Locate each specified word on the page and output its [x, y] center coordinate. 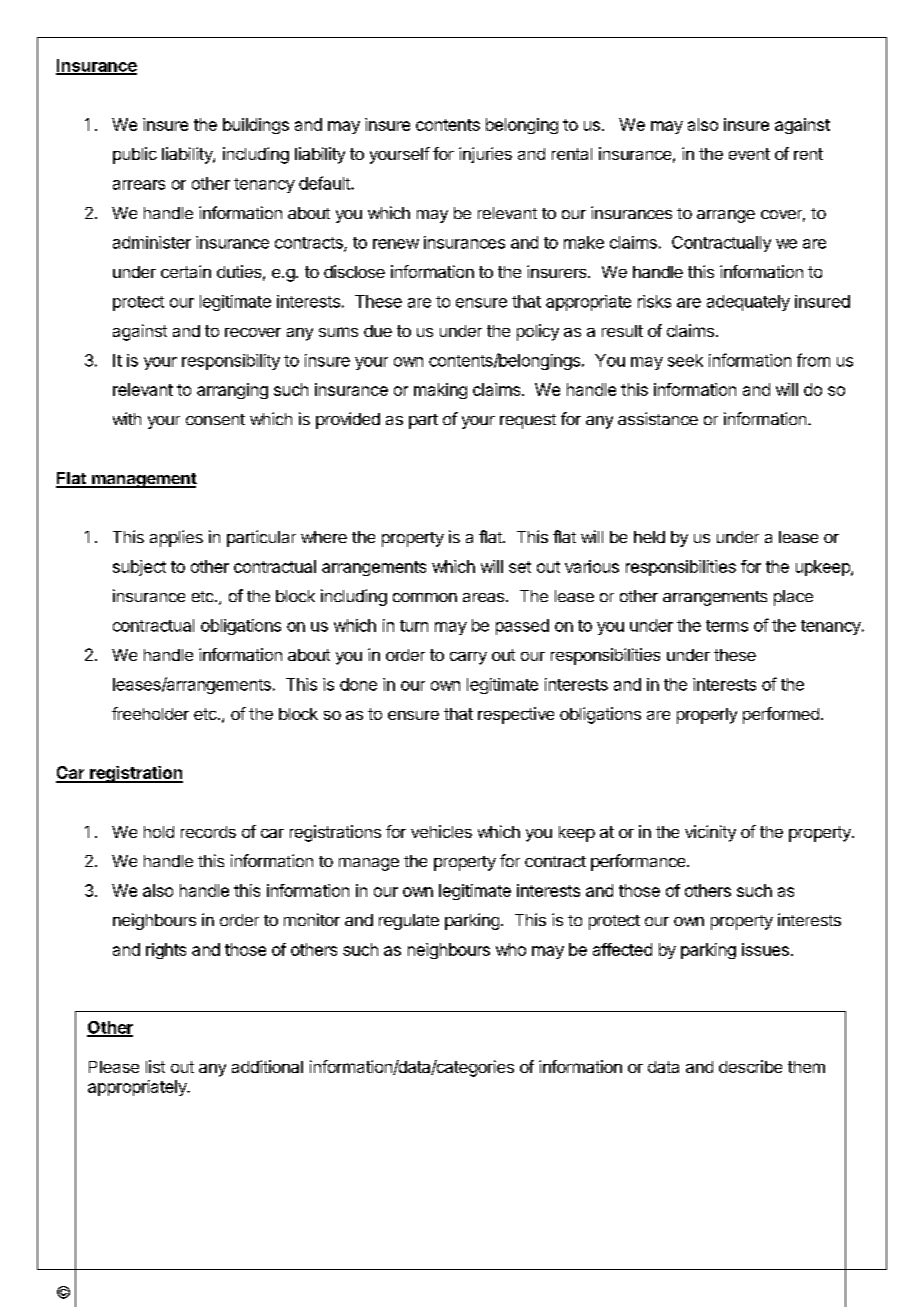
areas [483, 597]
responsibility [231, 362]
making [440, 391]
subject [139, 568]
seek [685, 360]
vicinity [710, 833]
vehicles [441, 831]
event [749, 154]
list [155, 1066]
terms [727, 626]
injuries [485, 155]
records [208, 832]
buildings [256, 126]
